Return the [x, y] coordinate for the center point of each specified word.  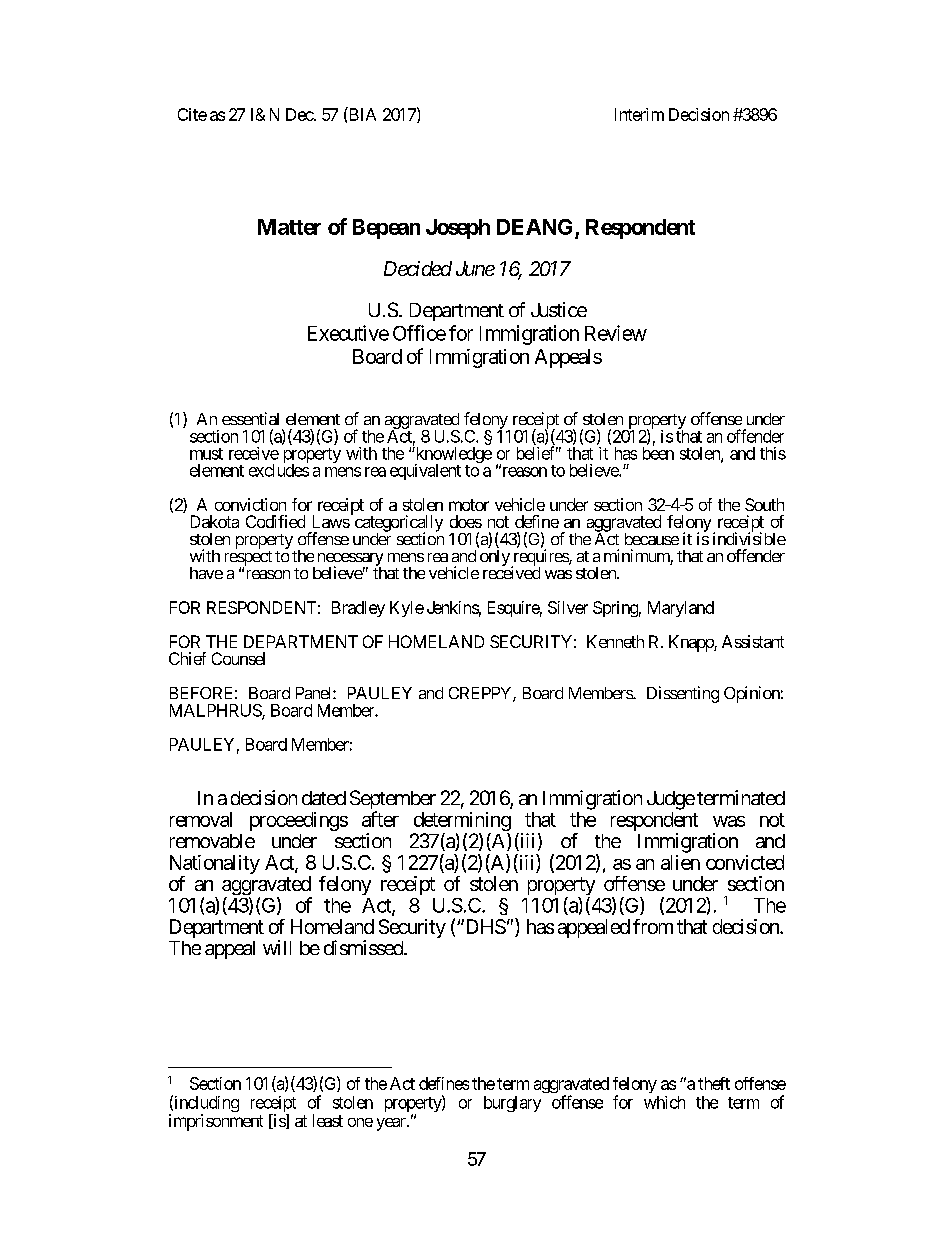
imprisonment [216, 1122]
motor [469, 505]
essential [250, 418]
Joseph [458, 229]
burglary [512, 1104]
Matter [289, 227]
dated [324, 798]
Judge [671, 800]
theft [714, 1083]
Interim [639, 114]
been [658, 452]
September [393, 801]
